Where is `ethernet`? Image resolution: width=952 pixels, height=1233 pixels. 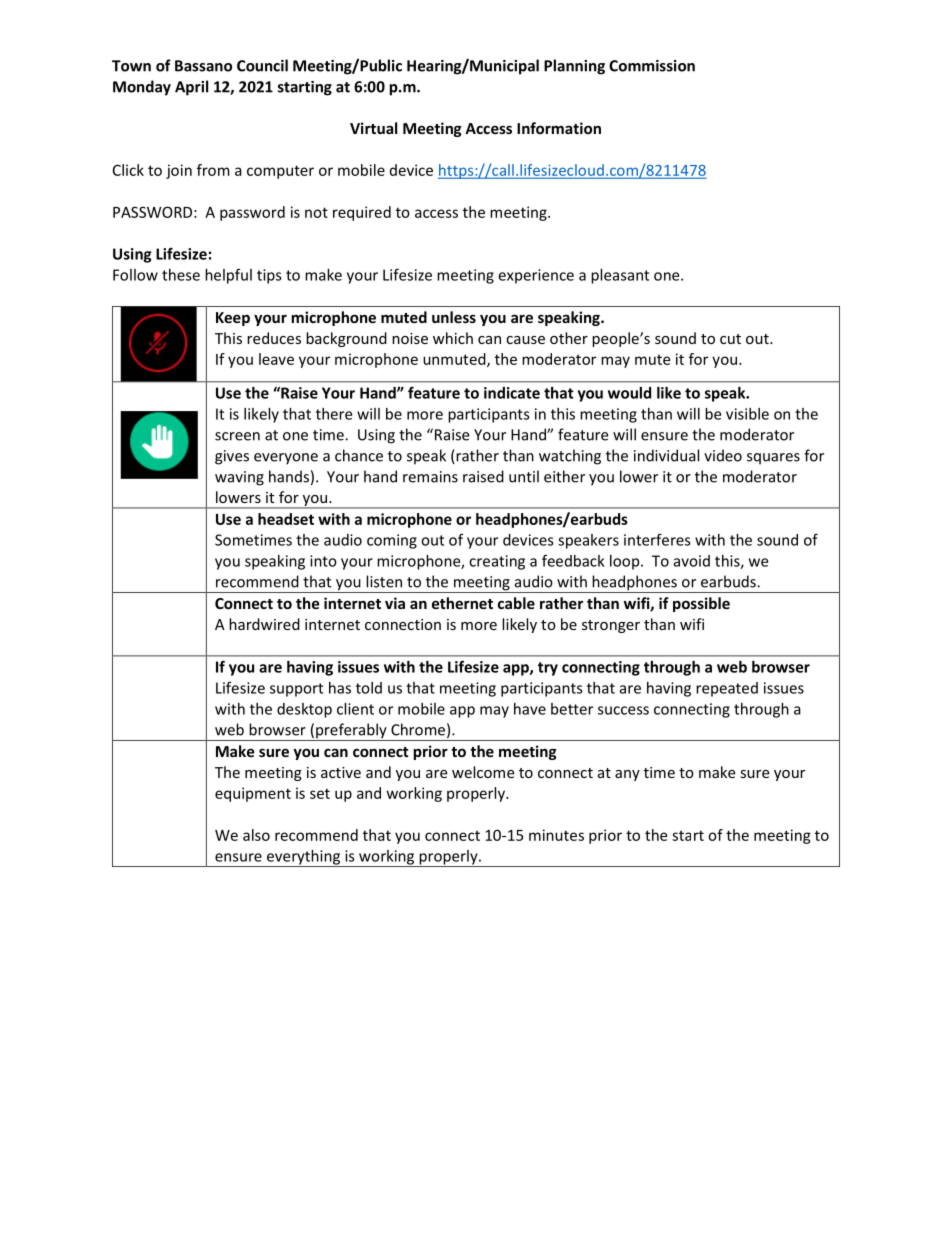
ethernet is located at coordinates (462, 603).
